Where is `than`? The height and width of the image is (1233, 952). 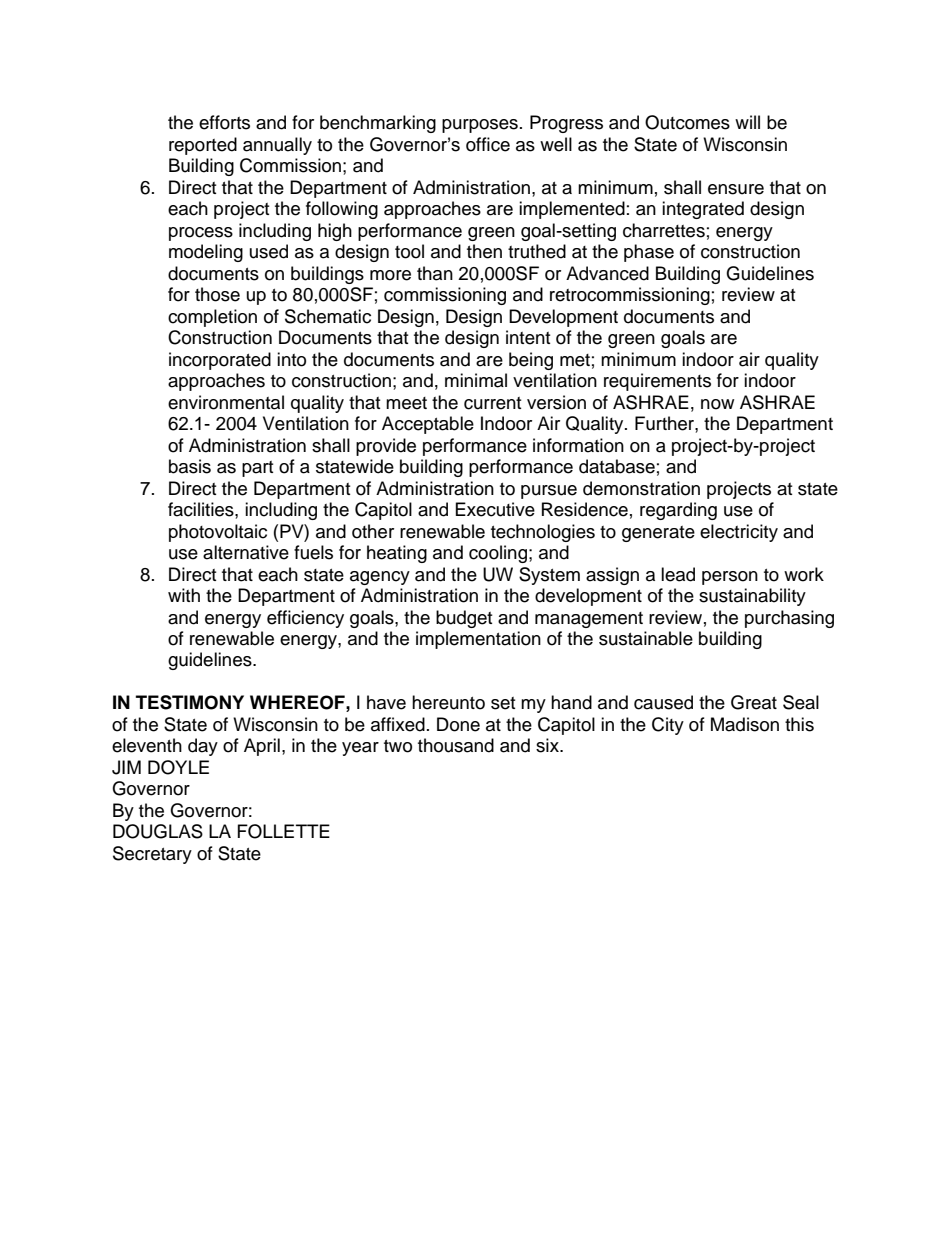
than is located at coordinates (435, 273).
